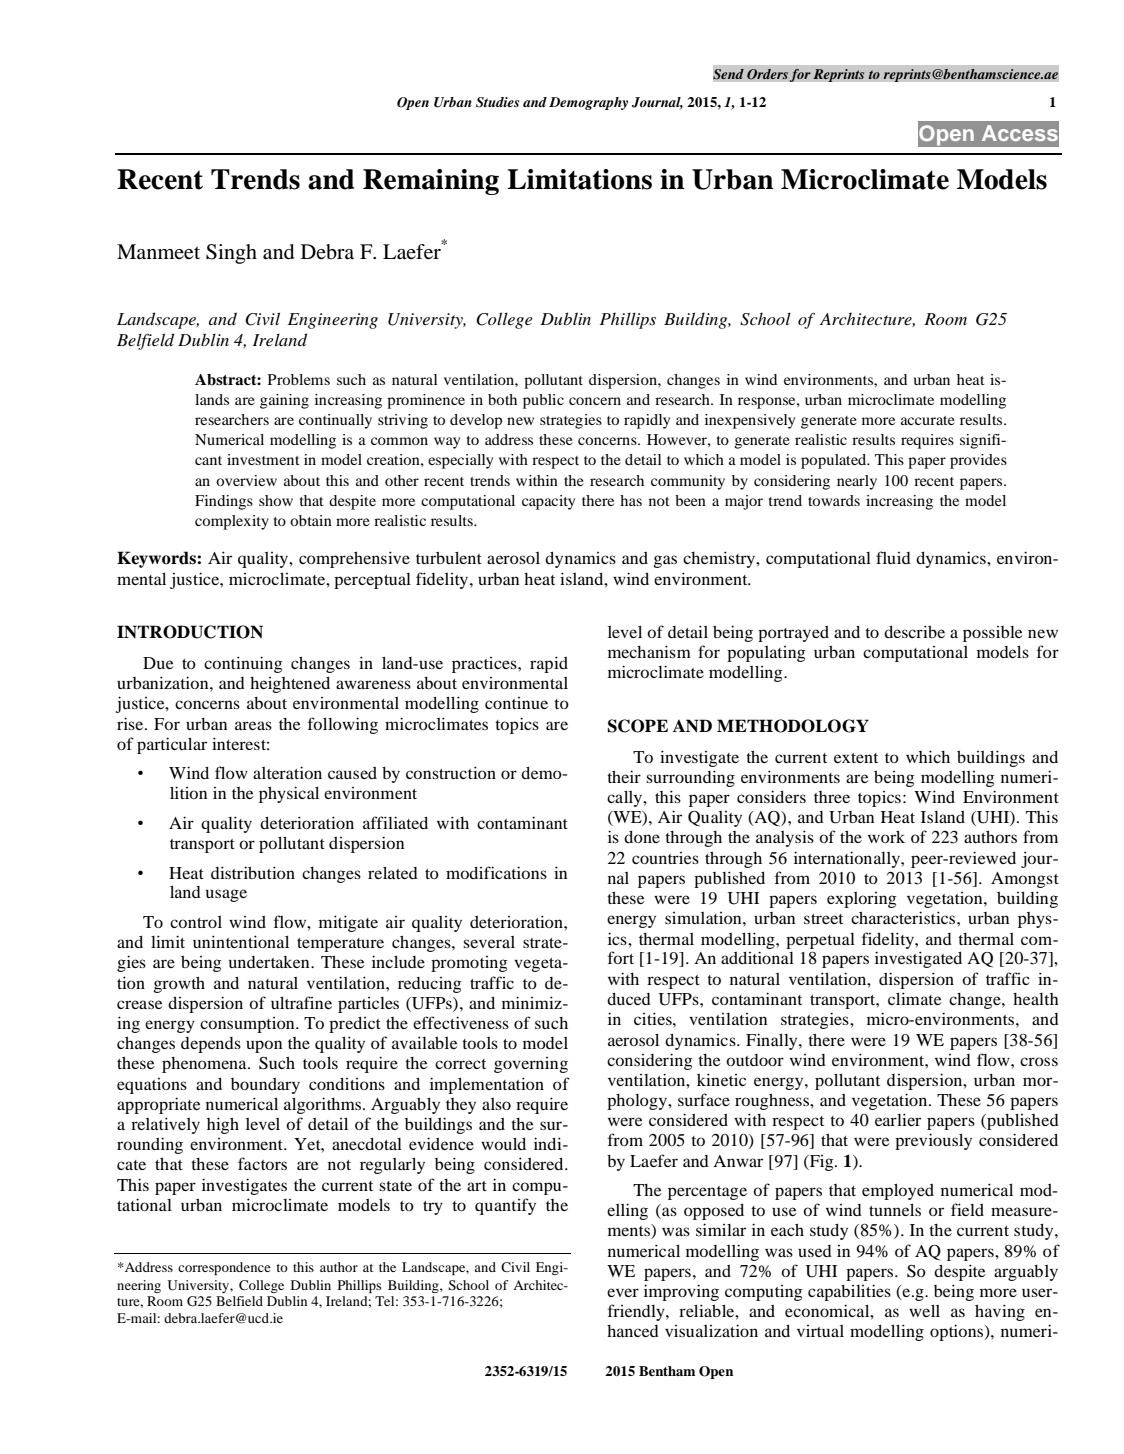 This image has height=1454, width=1124. What do you see at coordinates (543, 401) in the image?
I see `public` at bounding box center [543, 401].
